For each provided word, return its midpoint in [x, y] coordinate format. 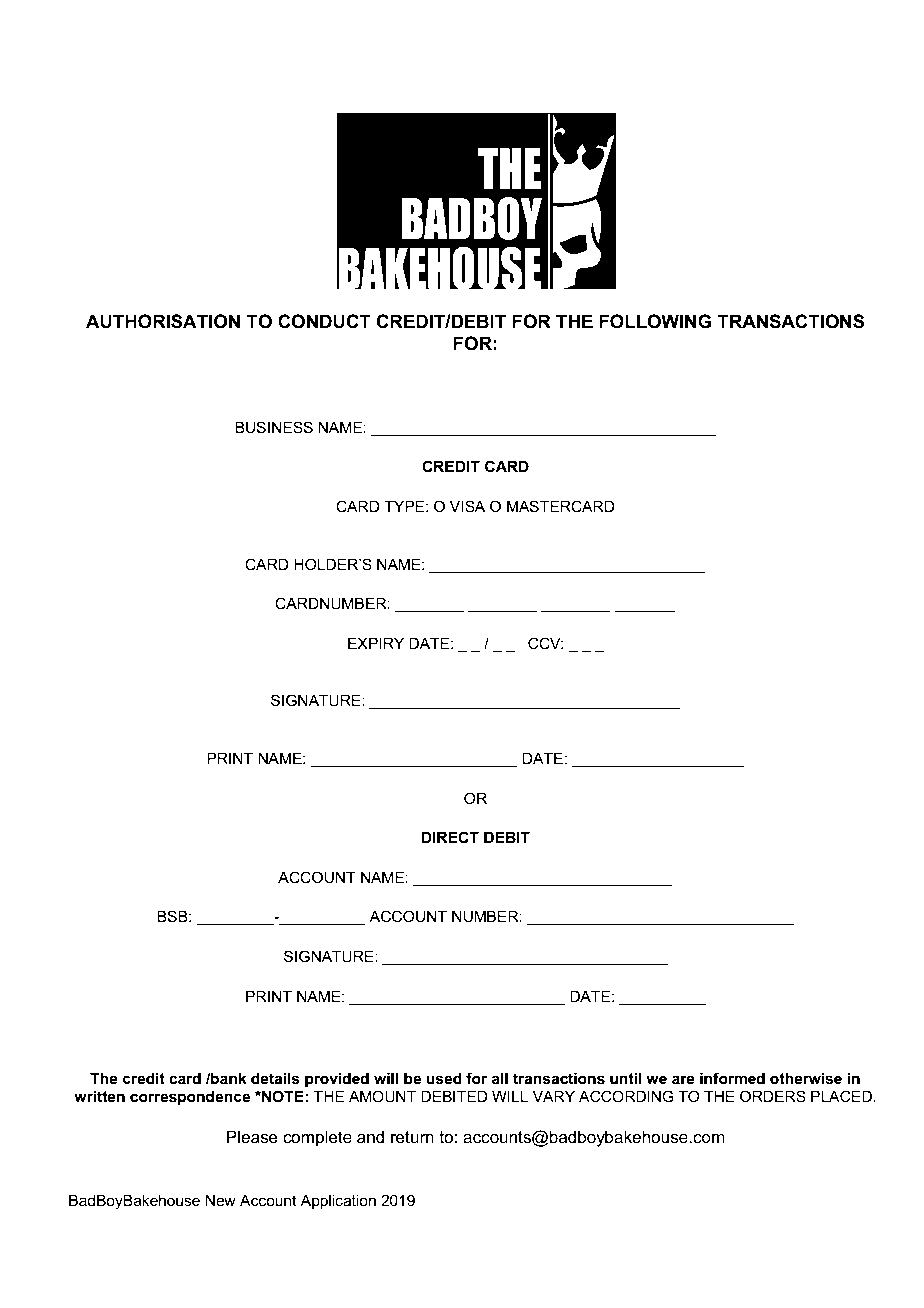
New [220, 1200]
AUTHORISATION [163, 321]
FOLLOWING [655, 321]
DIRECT [450, 837]
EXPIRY [376, 643]
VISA [467, 506]
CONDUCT [324, 321]
